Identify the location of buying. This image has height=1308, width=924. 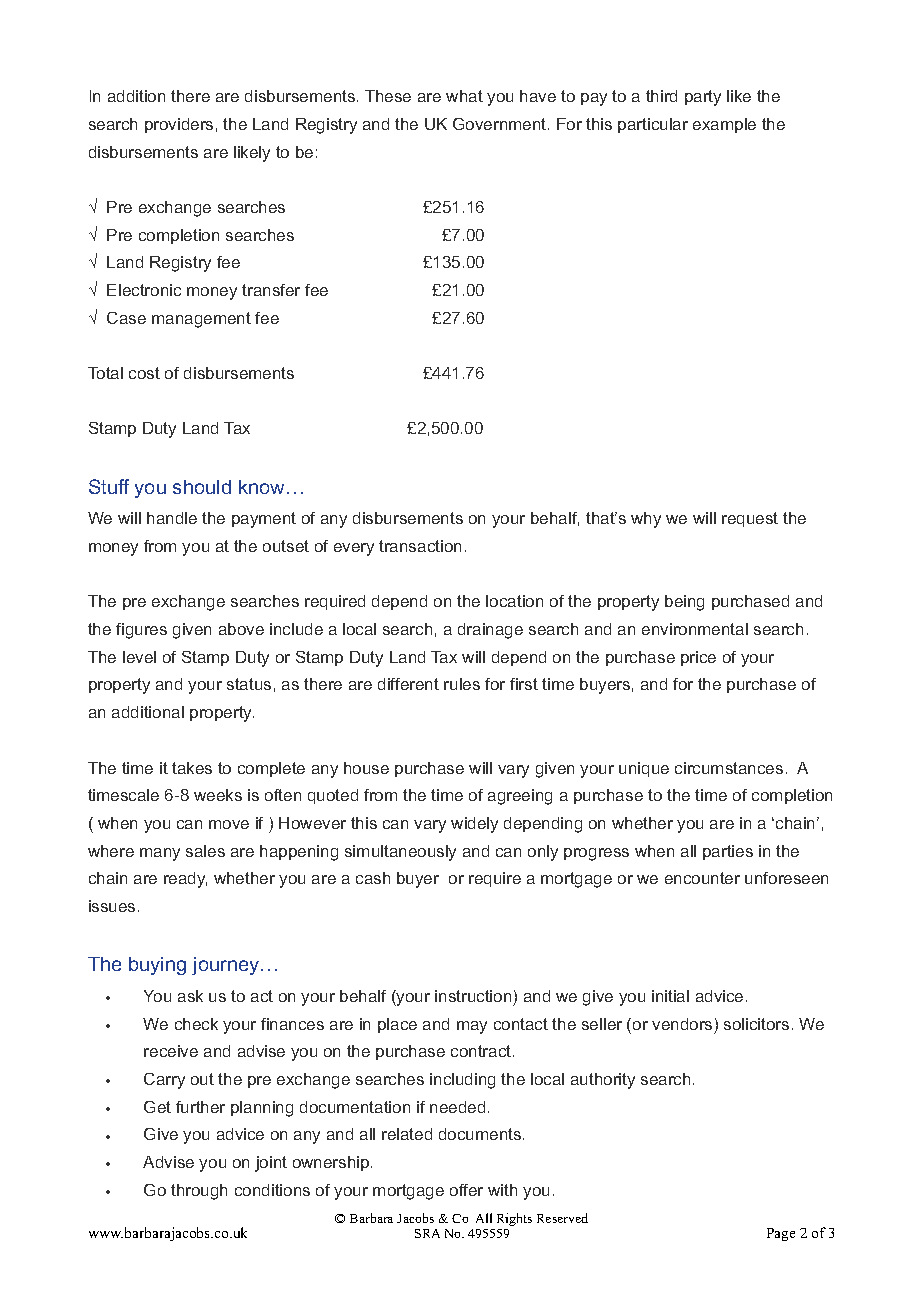
(157, 966).
